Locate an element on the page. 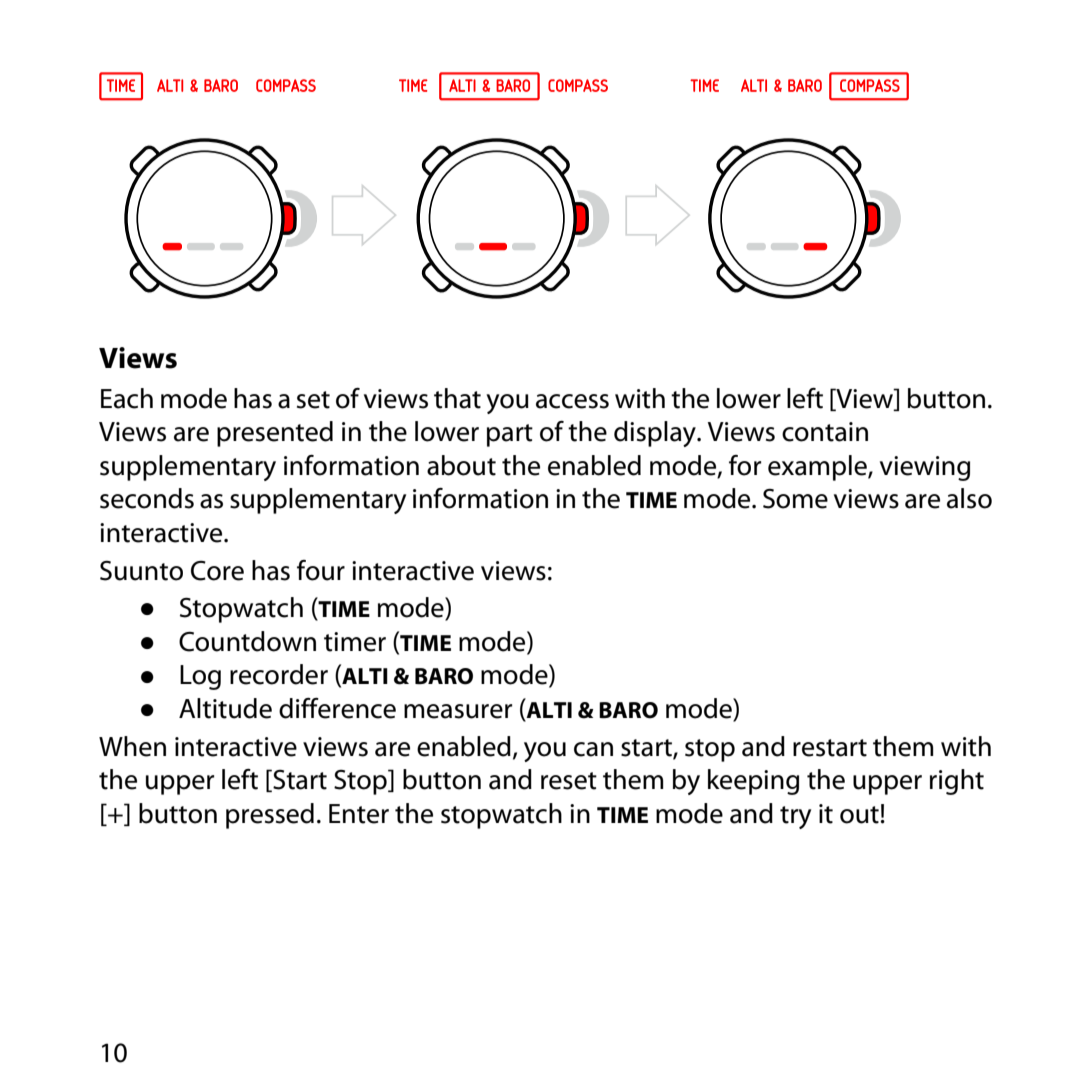 The image size is (1092, 1092). Countdown is located at coordinates (247, 641).
